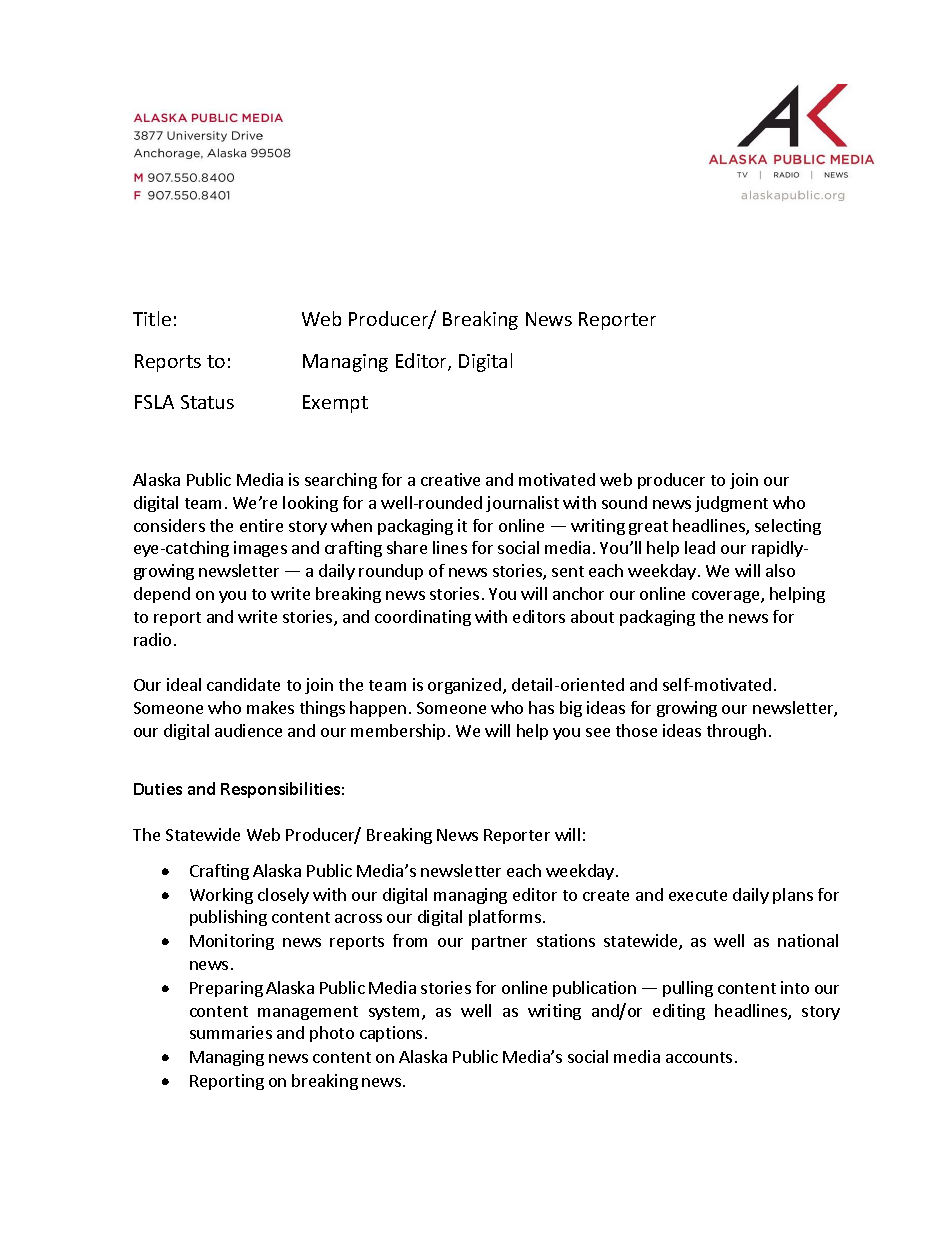 Image resolution: width=952 pixels, height=1233 pixels. What do you see at coordinates (231, 1032) in the screenshot?
I see `summaries` at bounding box center [231, 1032].
